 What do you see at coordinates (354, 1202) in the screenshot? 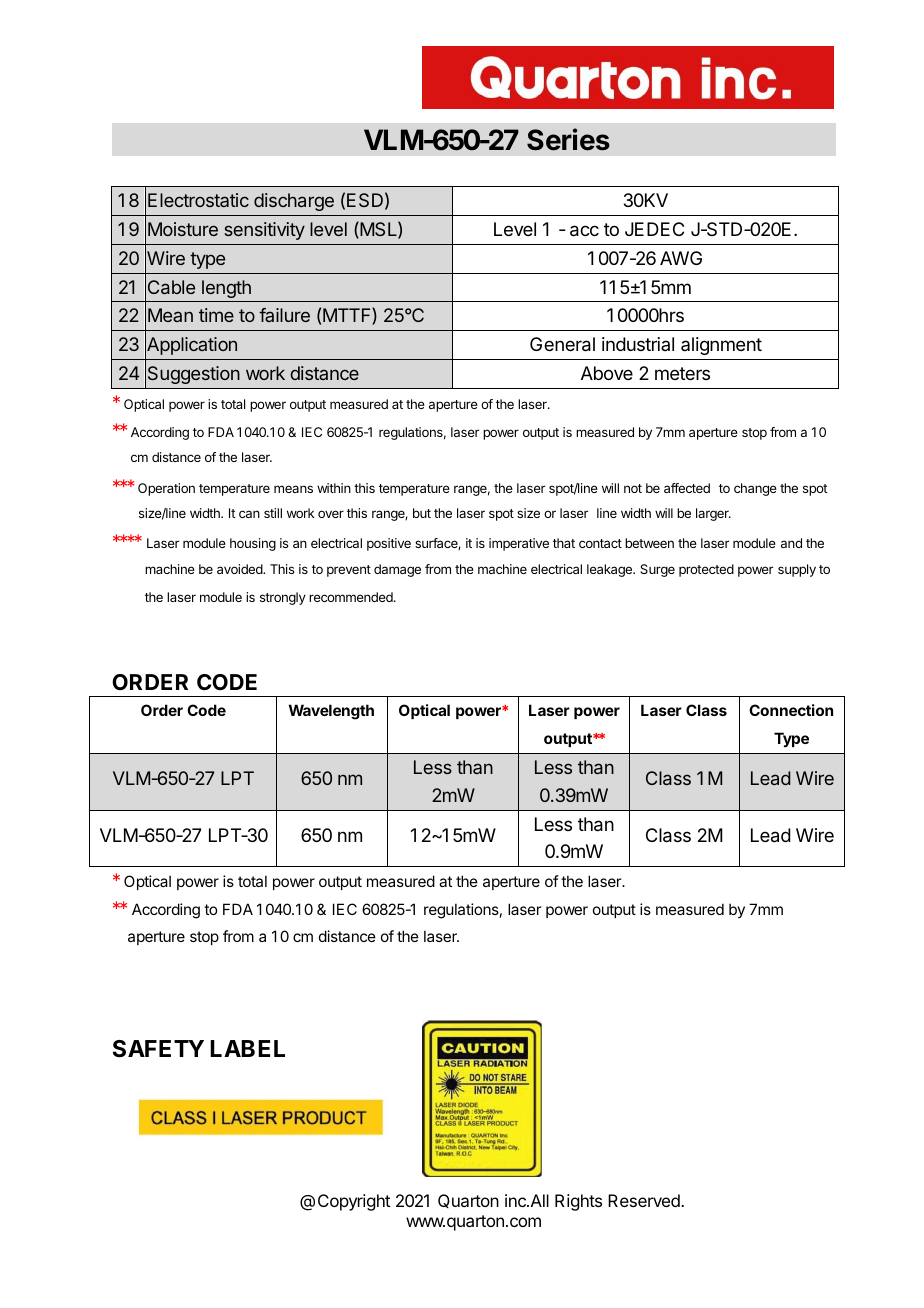
I see `Copyright` at bounding box center [354, 1202].
